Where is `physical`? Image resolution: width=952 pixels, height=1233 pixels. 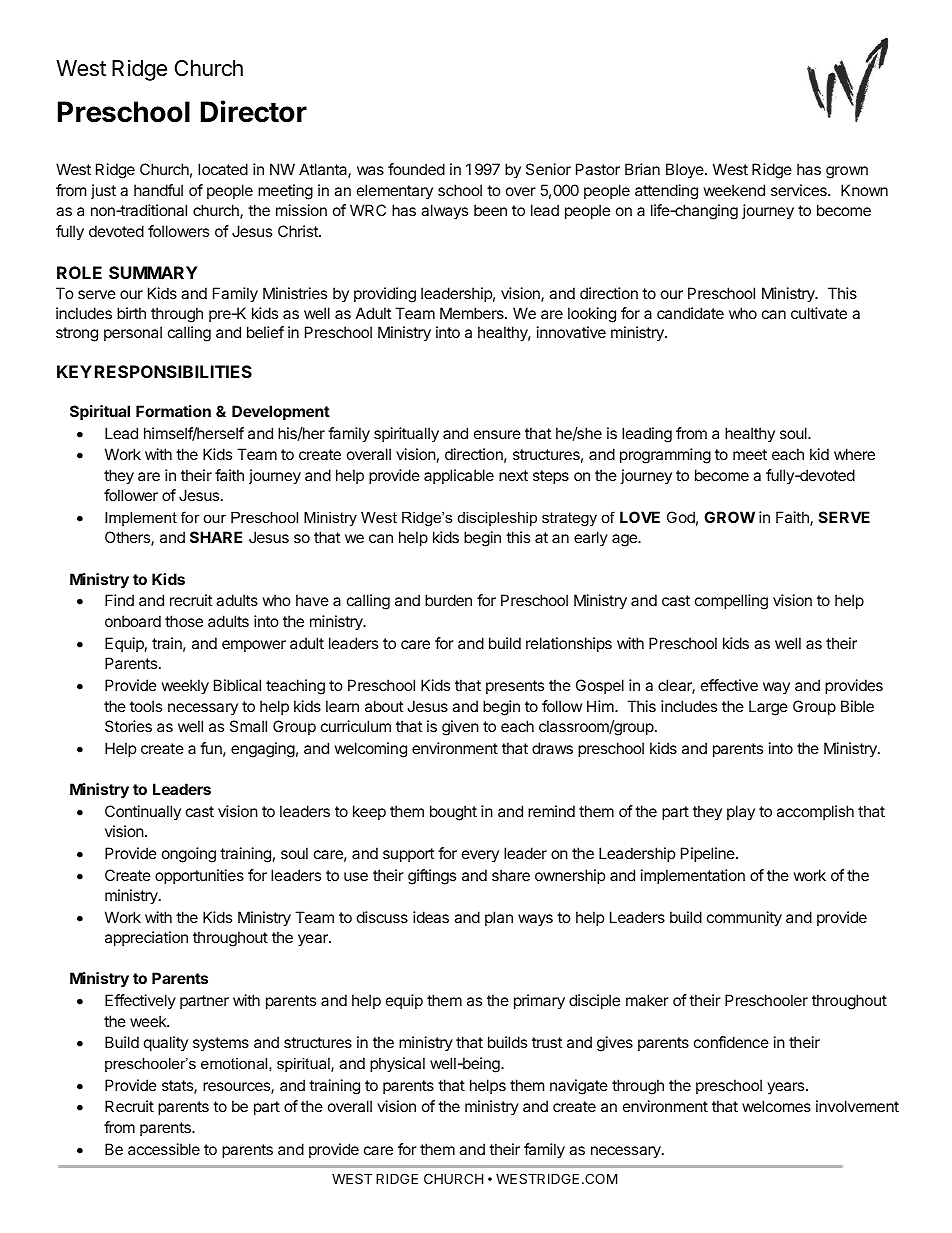
physical is located at coordinates (397, 1065).
